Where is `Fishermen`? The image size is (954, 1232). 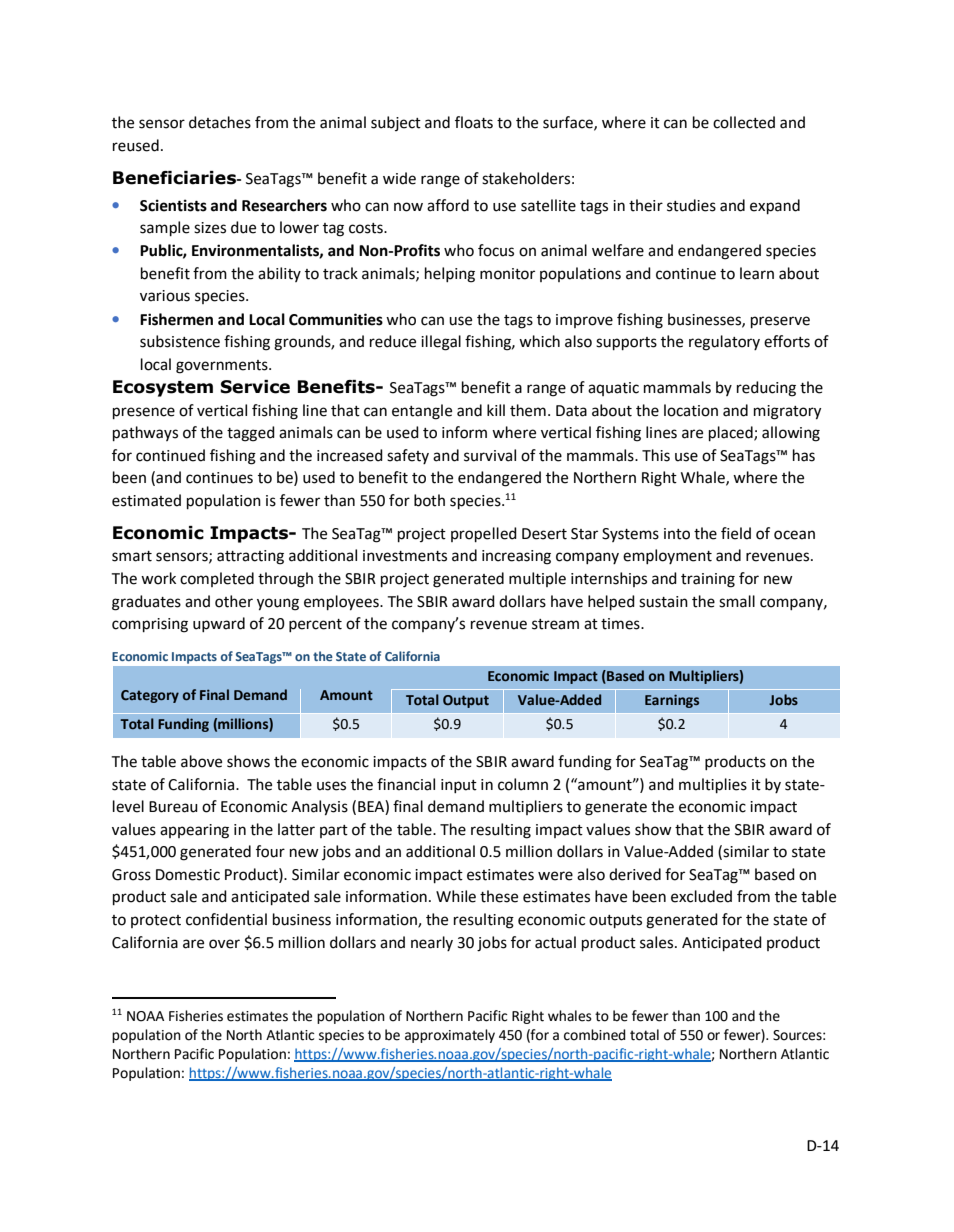
Fishermen is located at coordinates (176, 319).
